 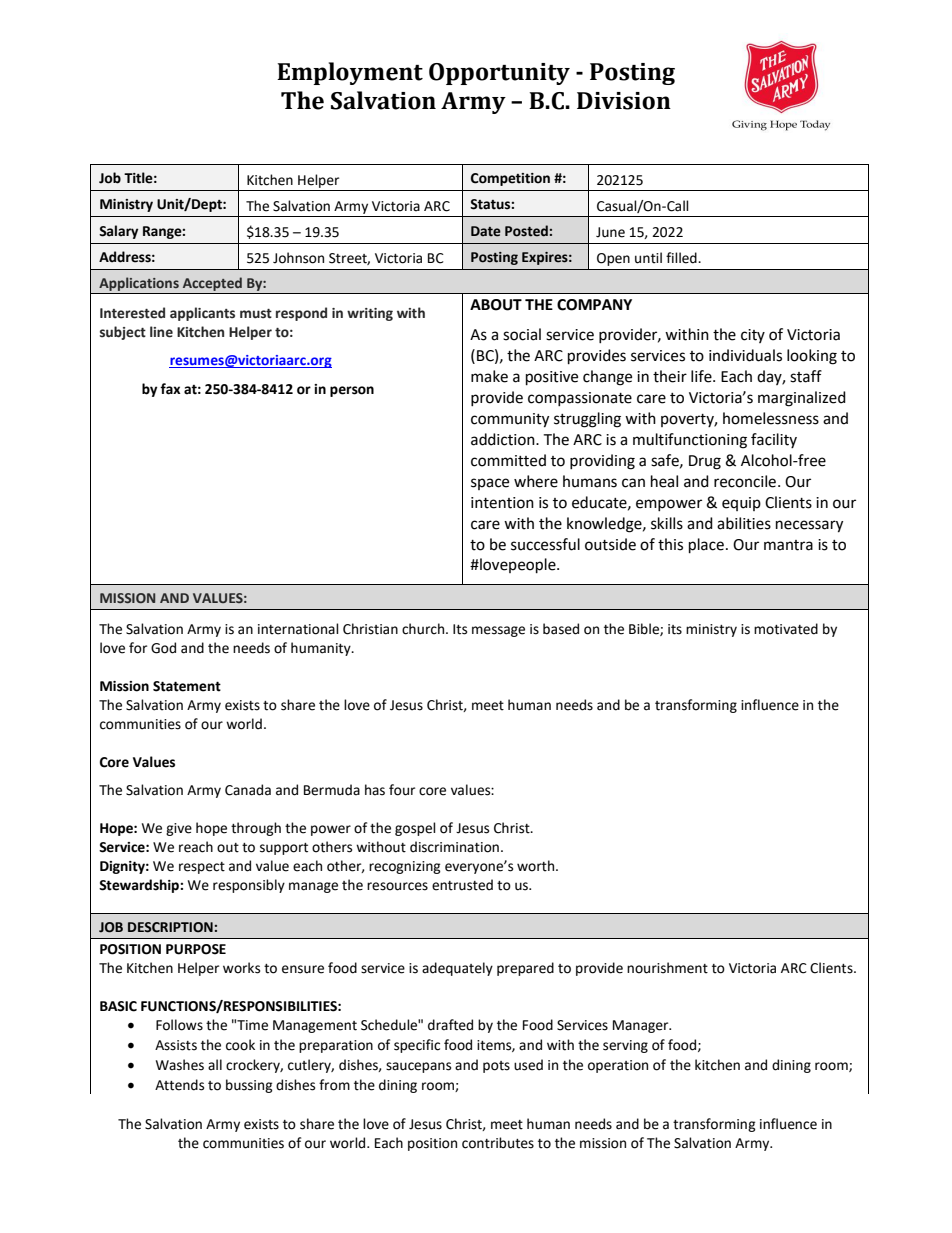 What do you see at coordinates (163, 648) in the page?
I see `God` at bounding box center [163, 648].
